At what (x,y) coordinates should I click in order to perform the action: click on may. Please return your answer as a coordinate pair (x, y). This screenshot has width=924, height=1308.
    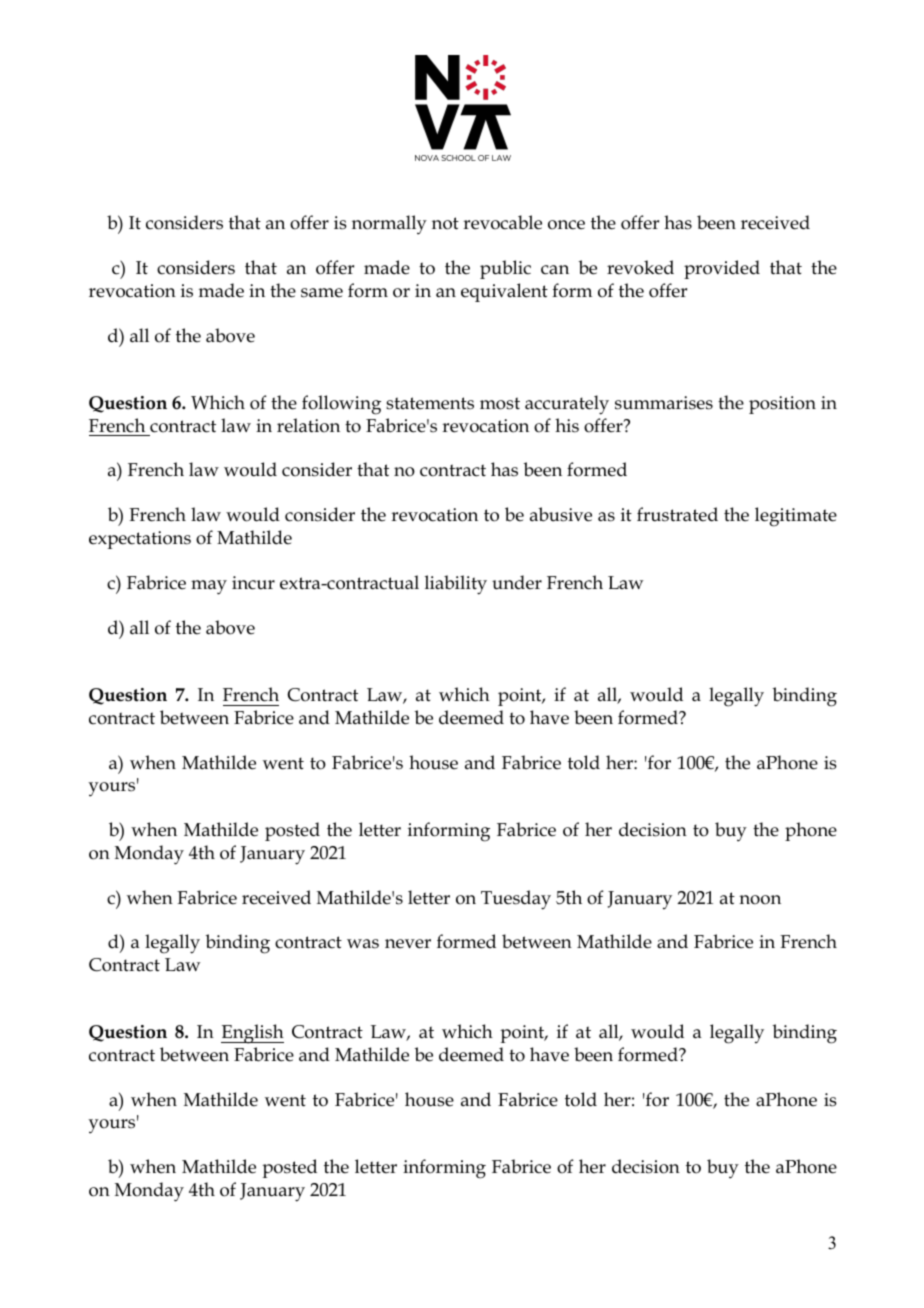
    Looking at the image, I should click on (209, 587).
